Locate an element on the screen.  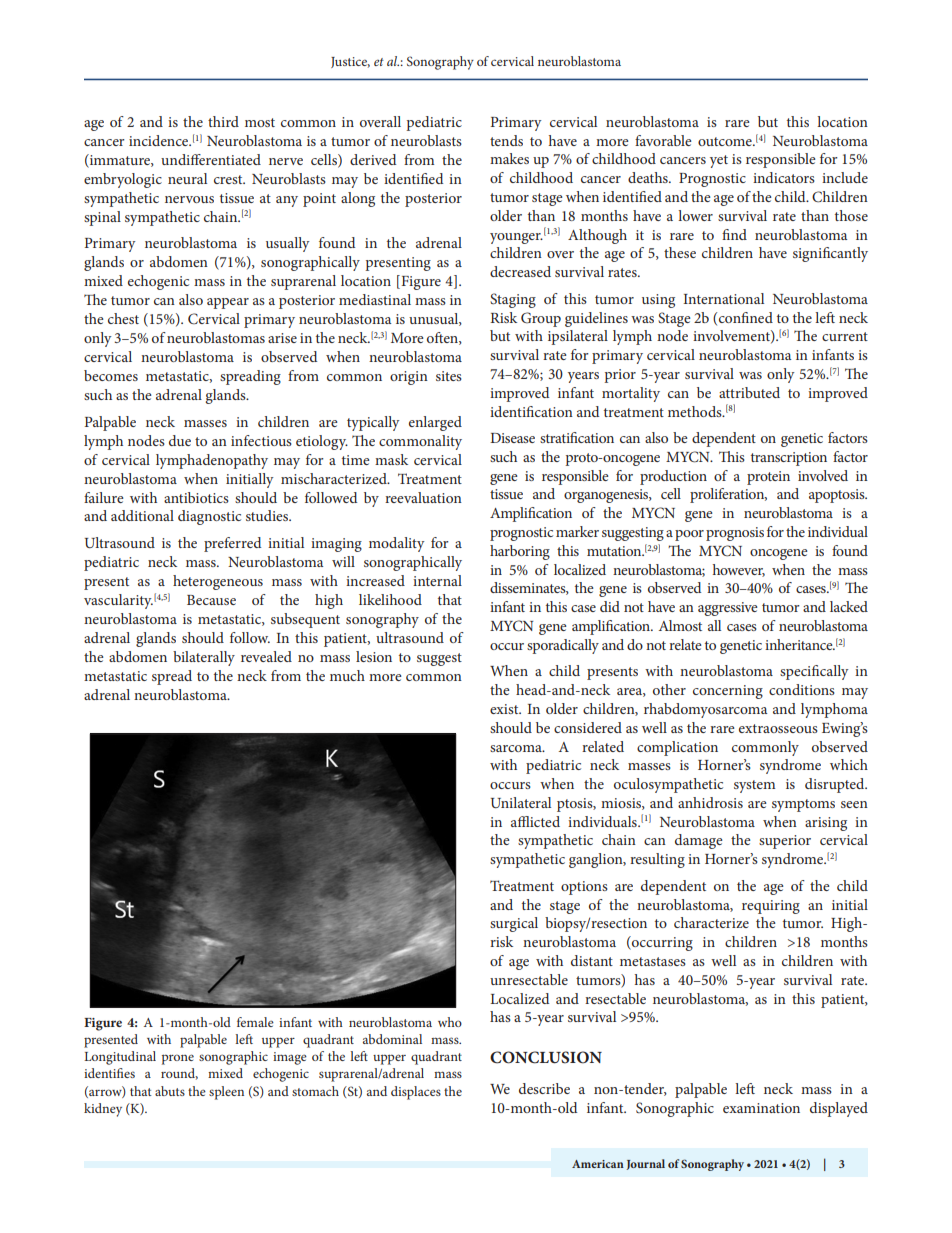
third is located at coordinates (223, 121).
